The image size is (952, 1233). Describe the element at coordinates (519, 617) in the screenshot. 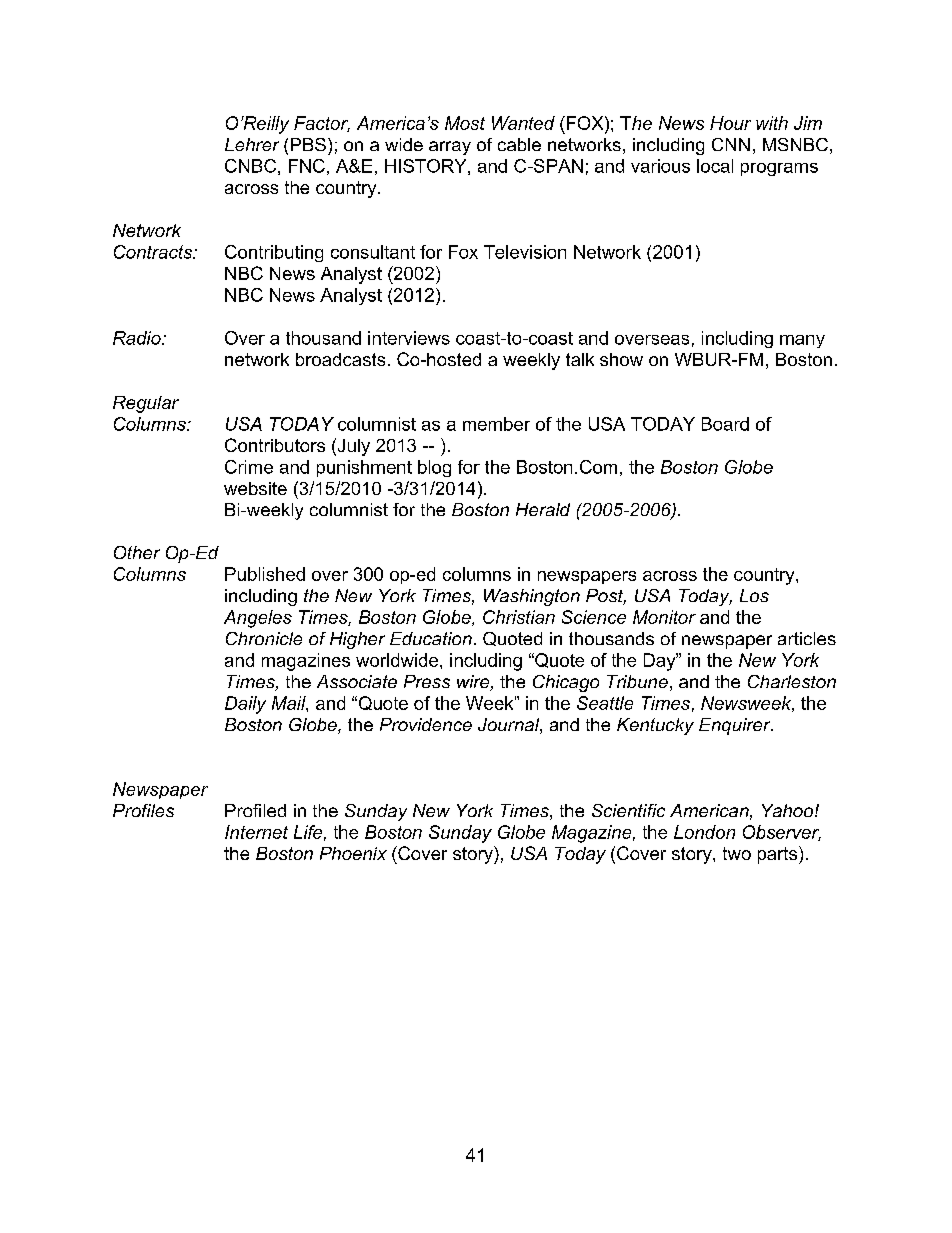

I see `Christian` at that location.
